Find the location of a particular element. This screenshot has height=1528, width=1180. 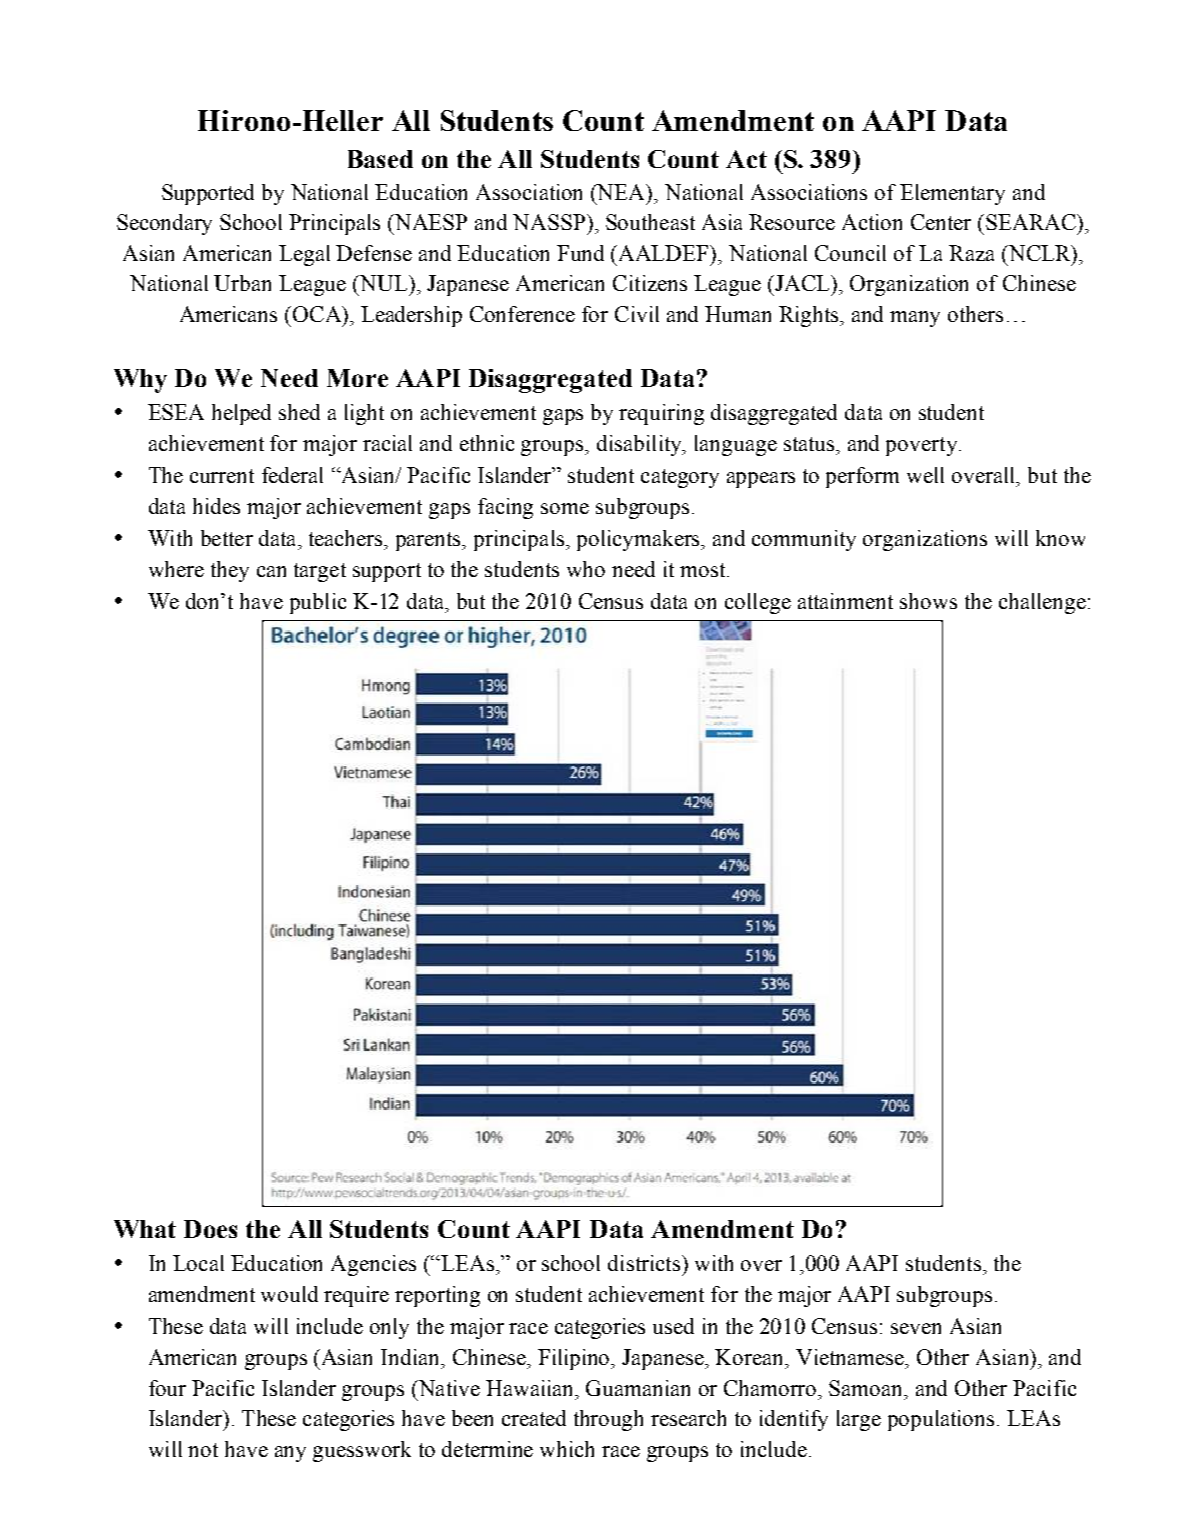

college is located at coordinates (758, 603).
